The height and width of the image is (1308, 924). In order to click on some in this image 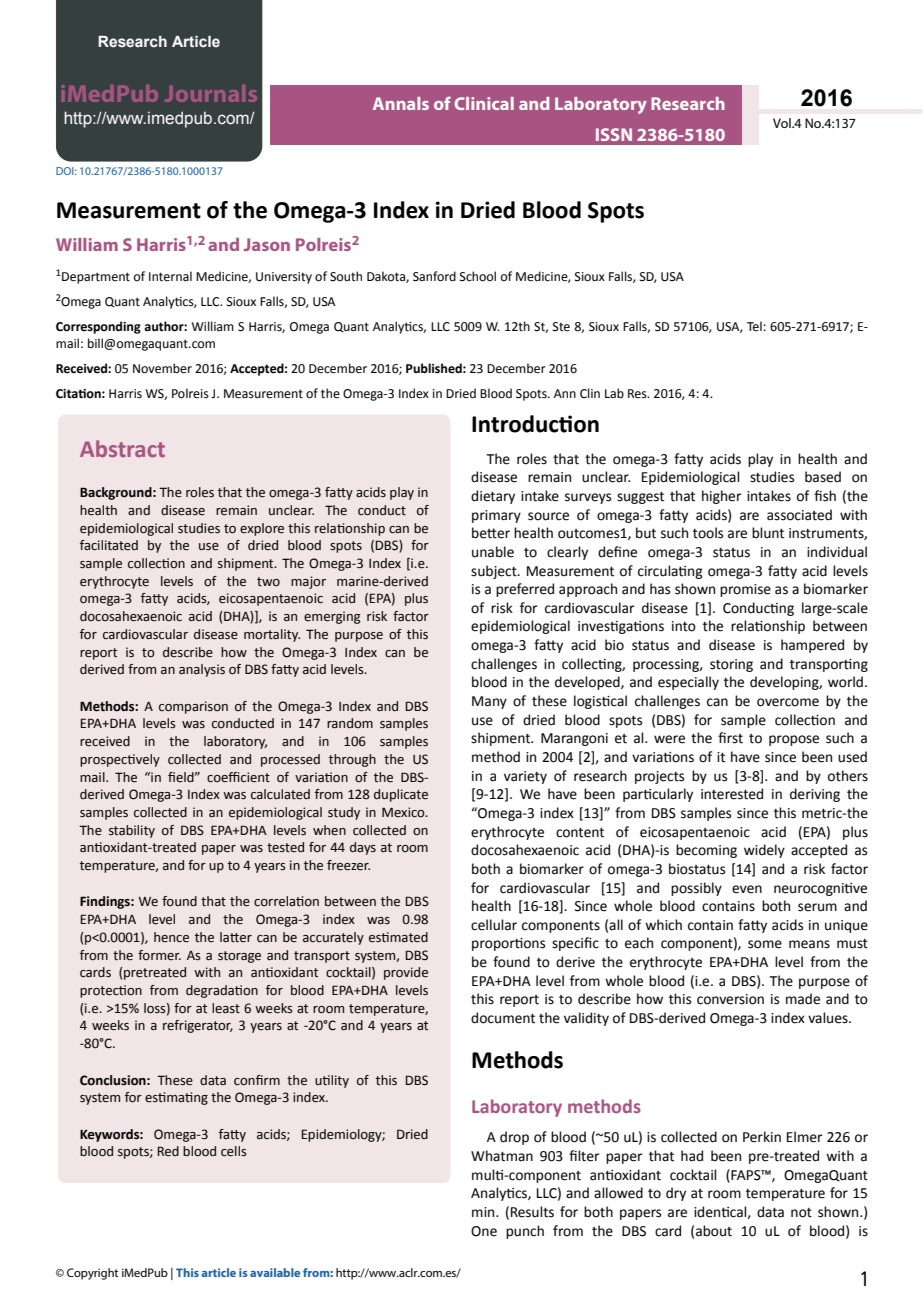, I will do `click(765, 944)`.
